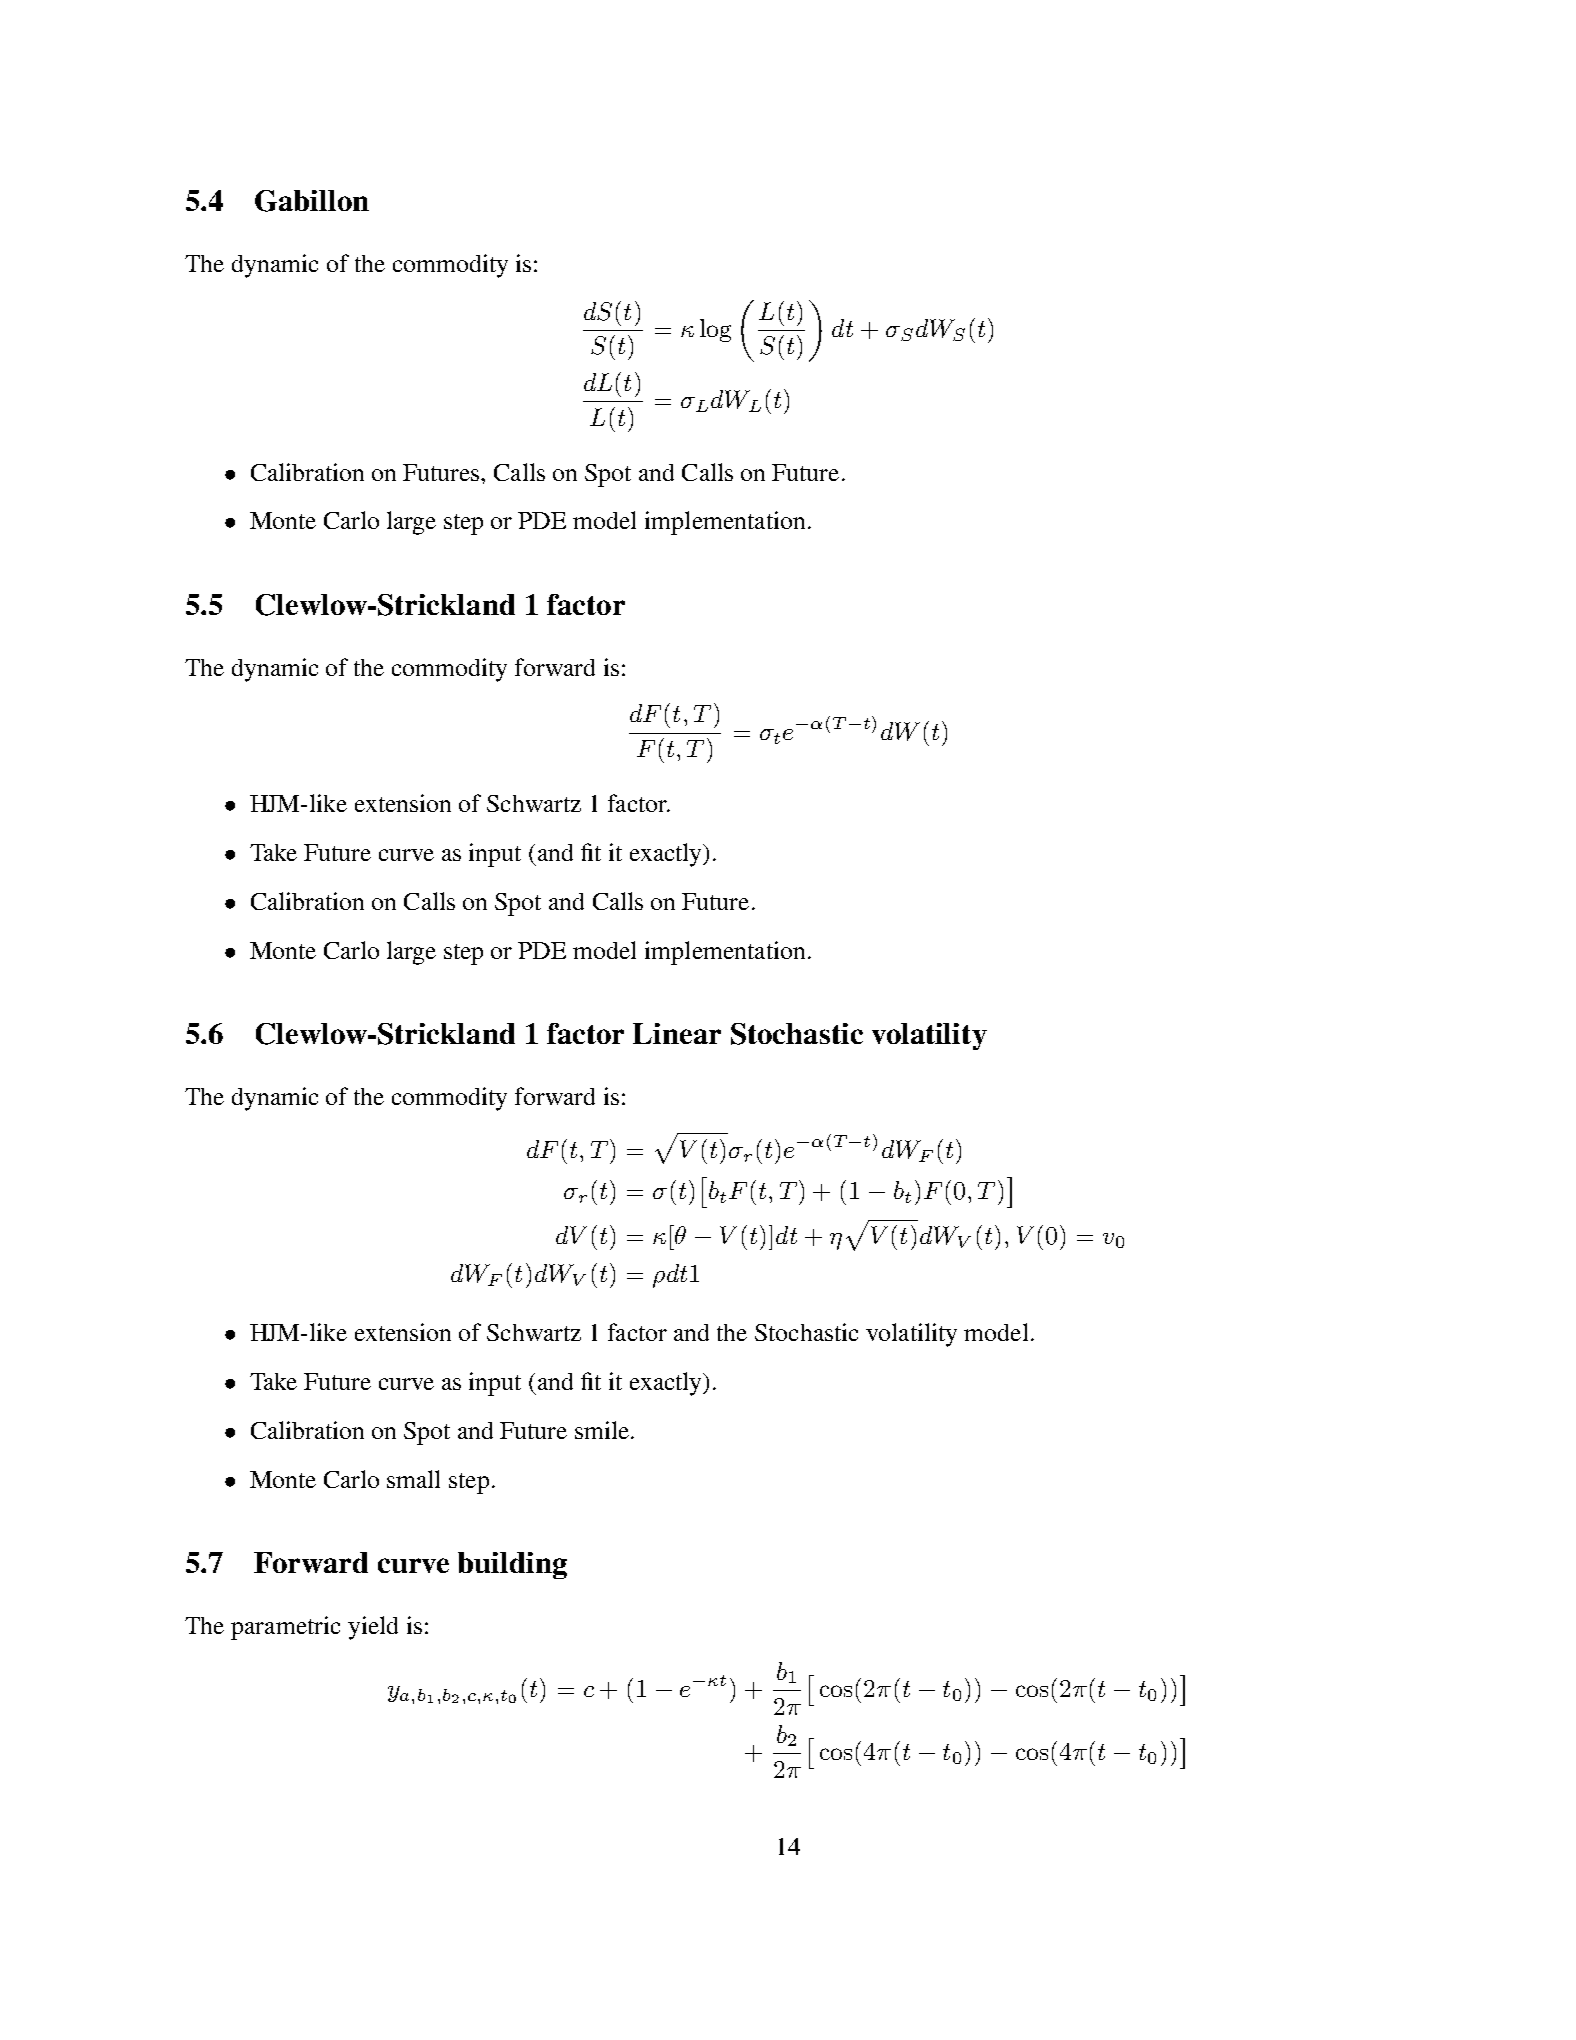  What do you see at coordinates (413, 1479) in the image?
I see `small` at bounding box center [413, 1479].
